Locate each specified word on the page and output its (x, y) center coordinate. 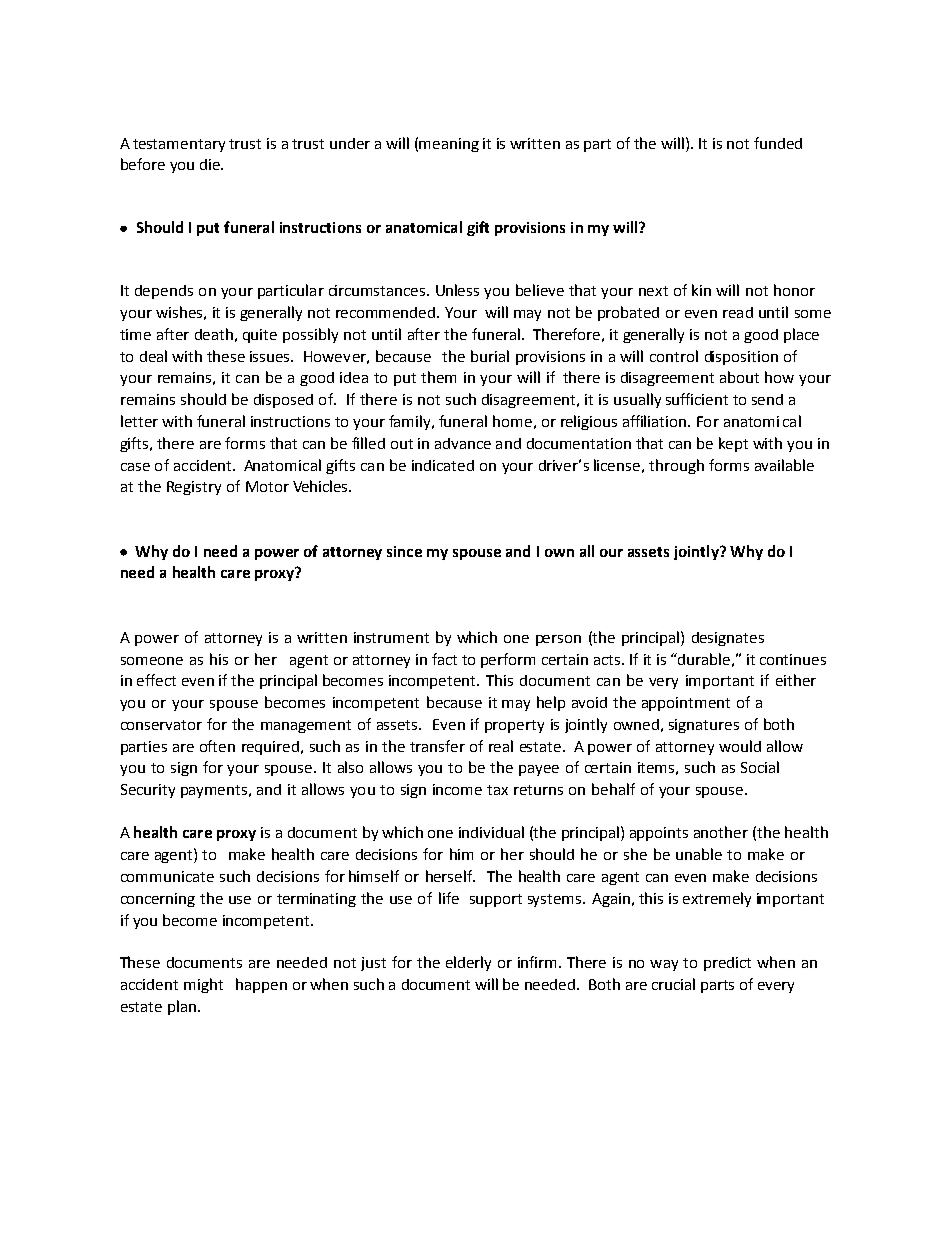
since (404, 551)
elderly (468, 963)
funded (778, 143)
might (203, 985)
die (211, 164)
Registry (194, 488)
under (350, 143)
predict (727, 964)
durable (703, 659)
